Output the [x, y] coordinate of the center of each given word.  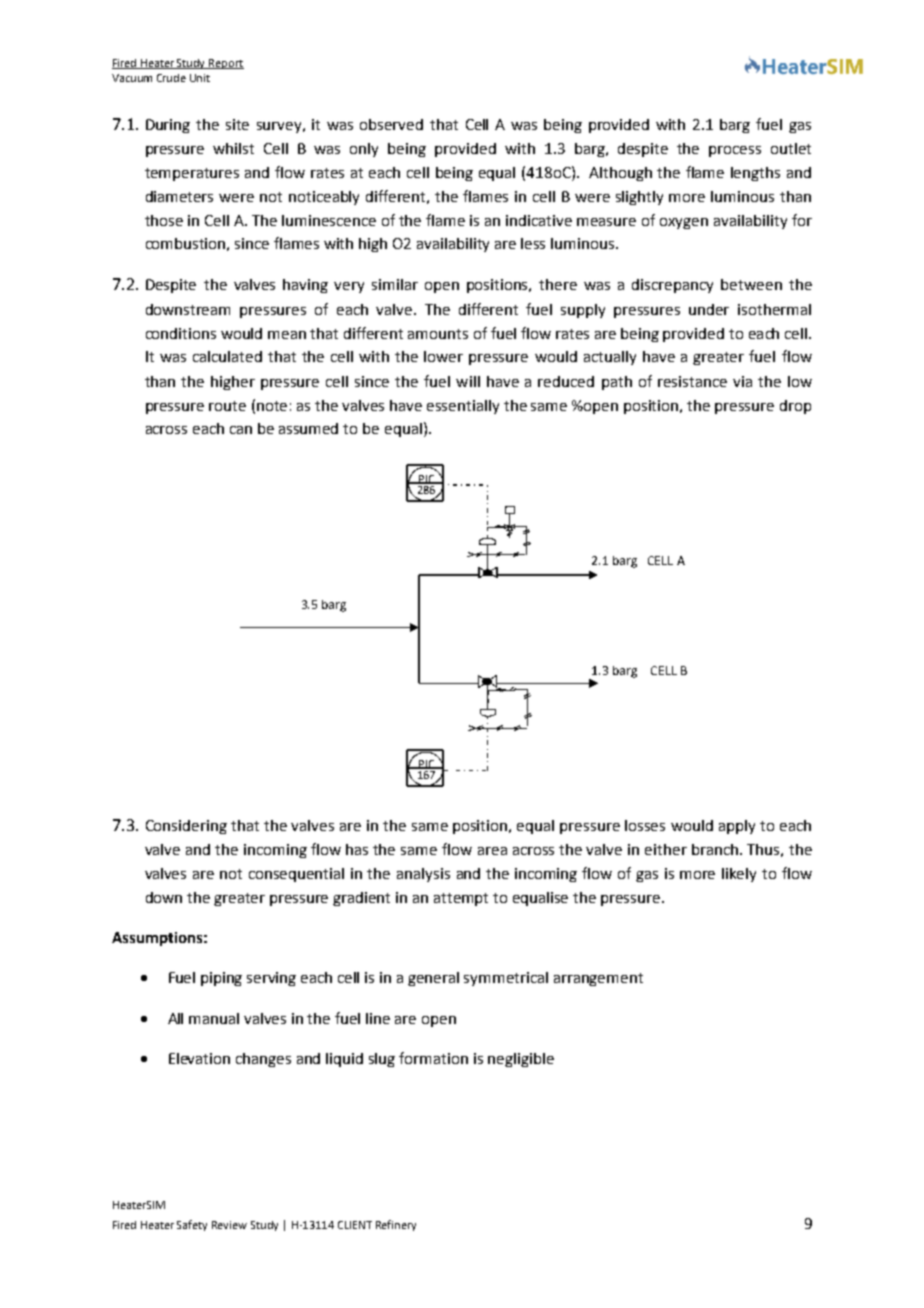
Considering [186, 827]
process [735, 151]
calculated [227, 356]
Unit [200, 78]
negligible [521, 1060]
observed [391, 124]
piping [221, 979]
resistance [692, 381]
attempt [461, 899]
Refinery [396, 1225]
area [492, 851]
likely [739, 875]
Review [229, 1225]
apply [737, 827]
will [468, 381]
